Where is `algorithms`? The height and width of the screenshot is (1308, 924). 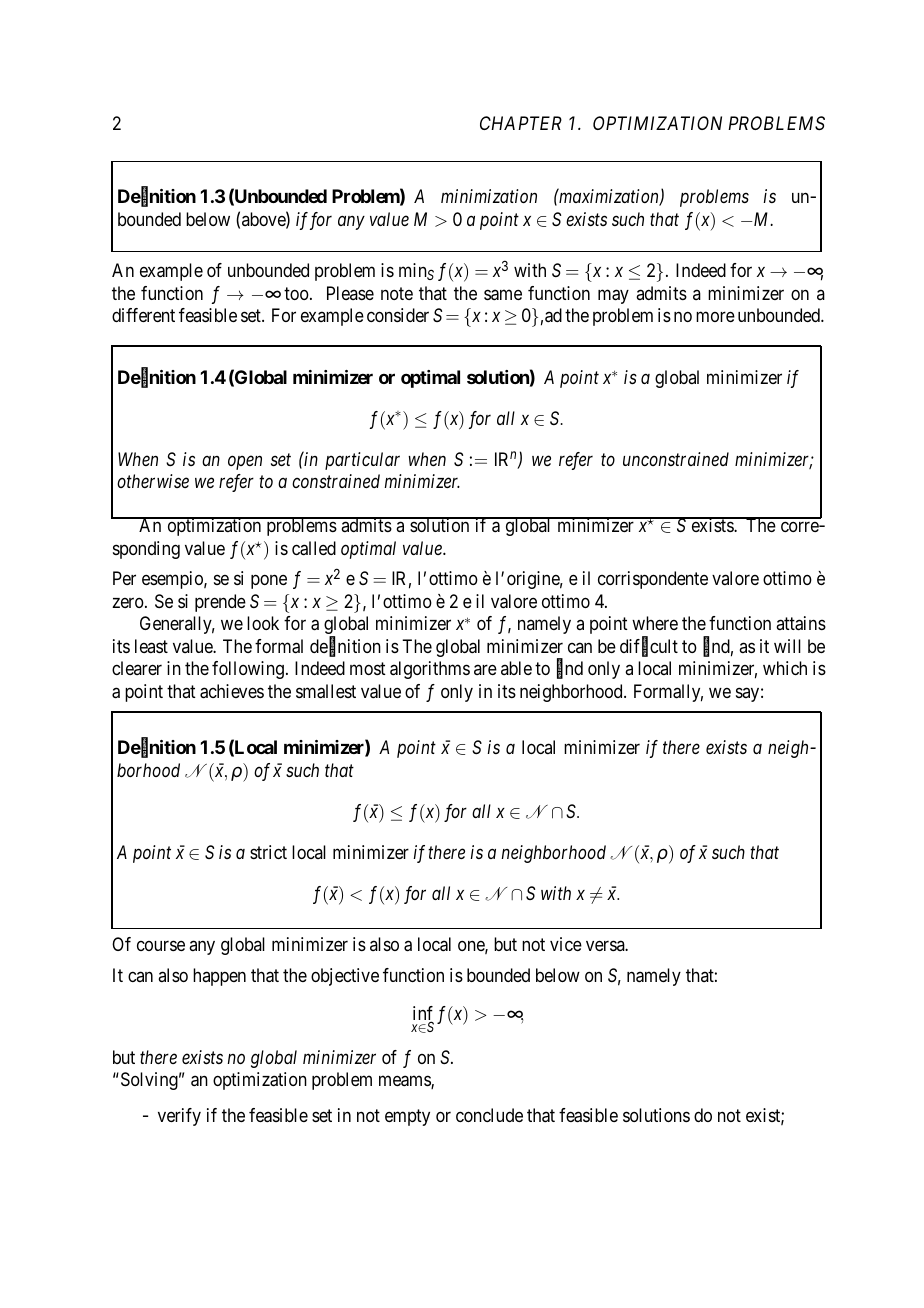
algorithms is located at coordinates (430, 670).
